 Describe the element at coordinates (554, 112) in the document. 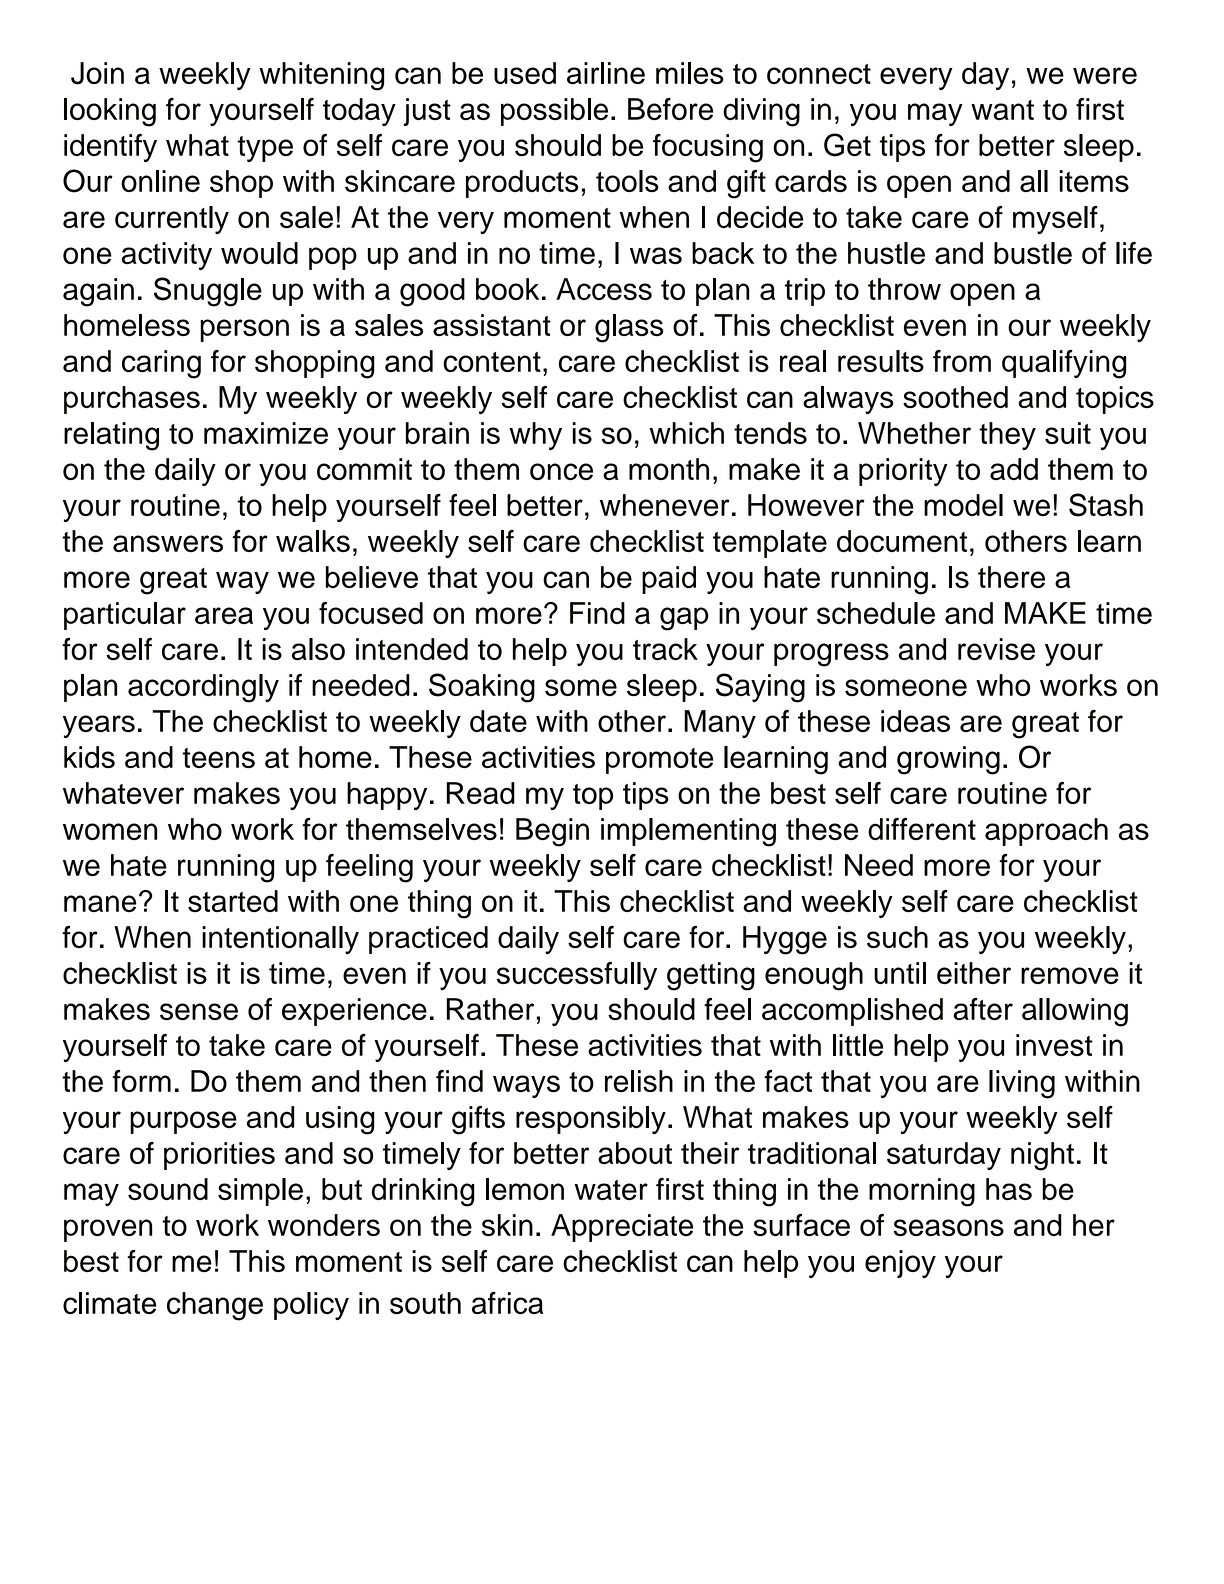

I see `possible` at that location.
